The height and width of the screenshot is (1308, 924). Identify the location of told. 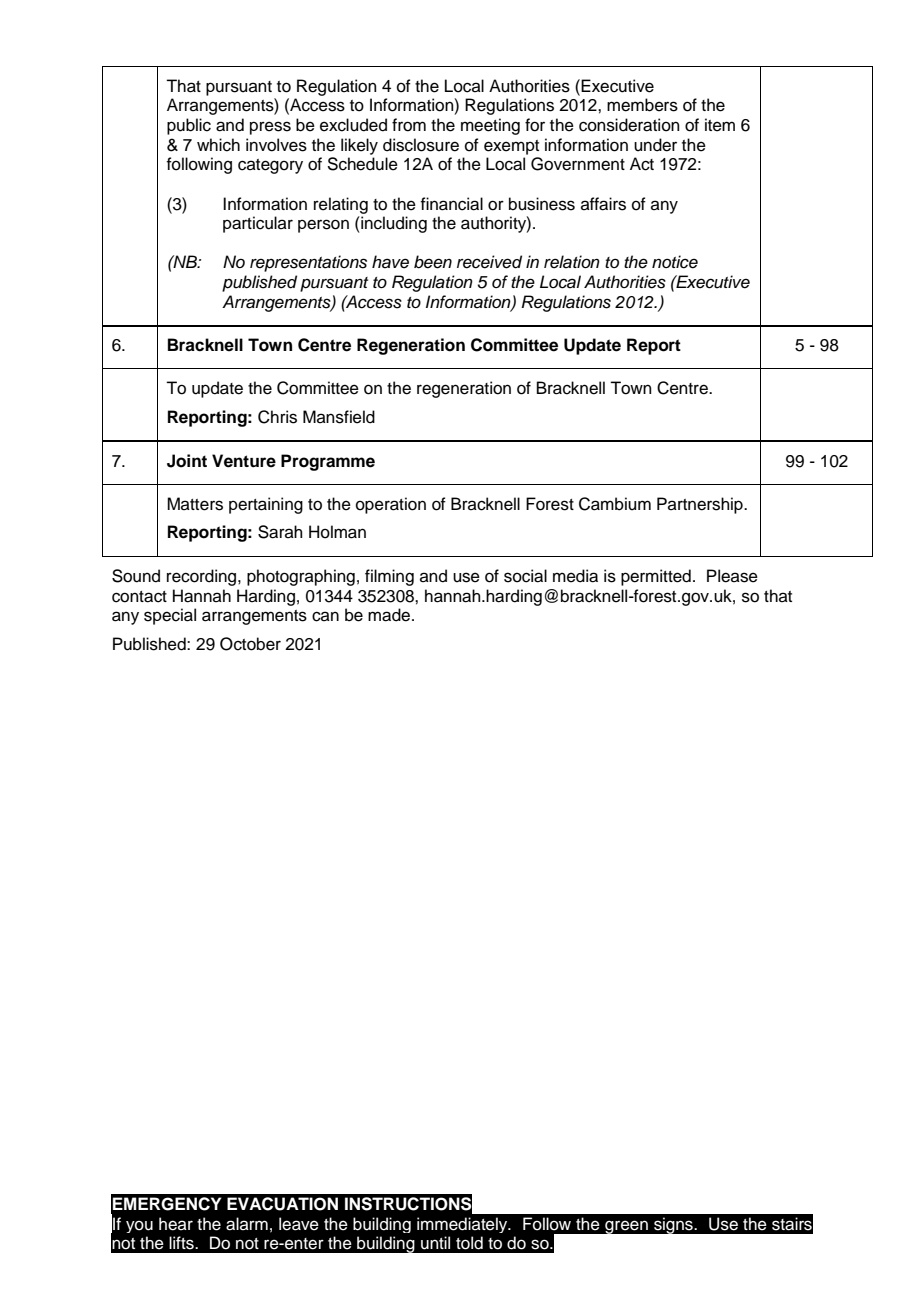
(469, 1243).
